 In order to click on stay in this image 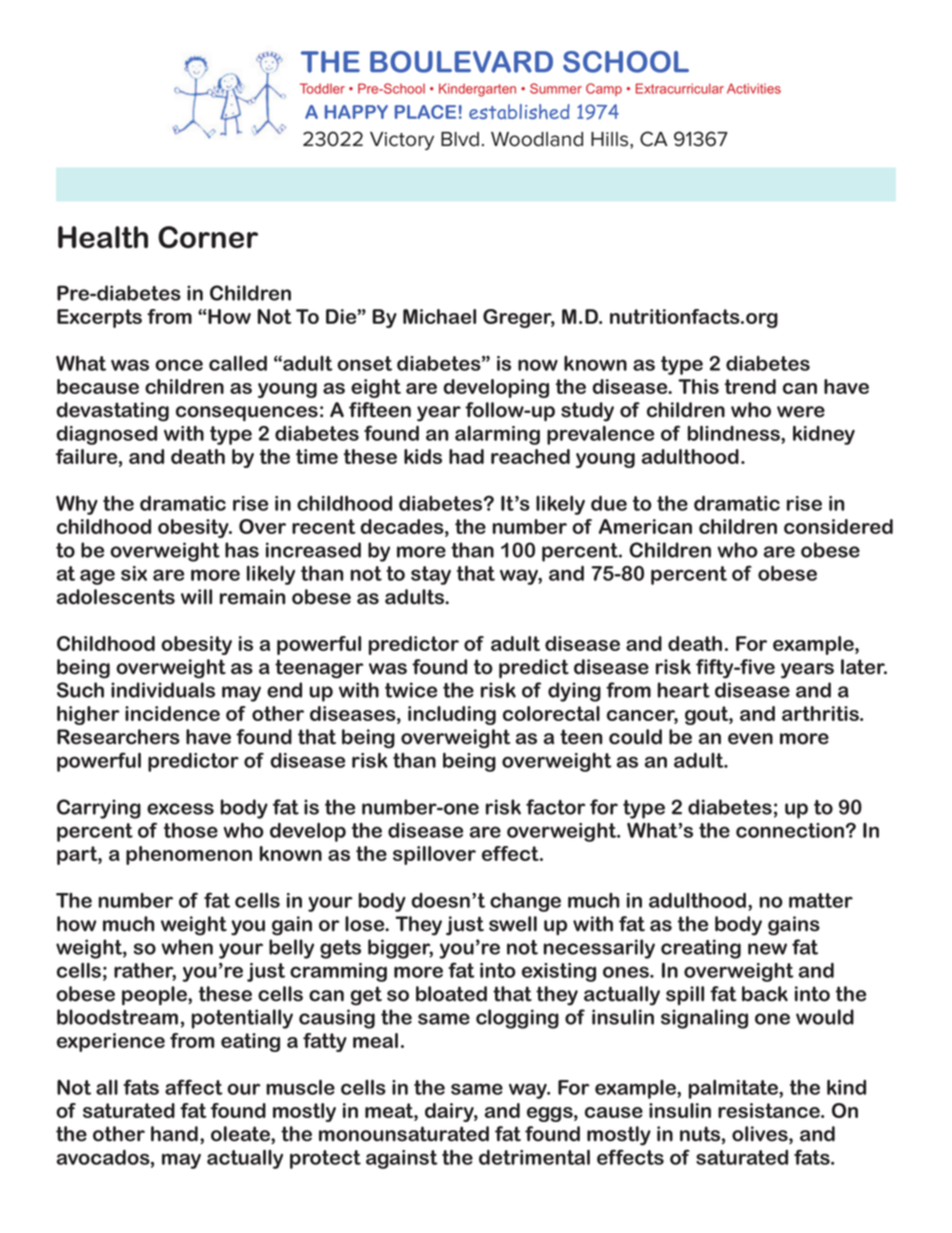, I will do `click(431, 575)`.
